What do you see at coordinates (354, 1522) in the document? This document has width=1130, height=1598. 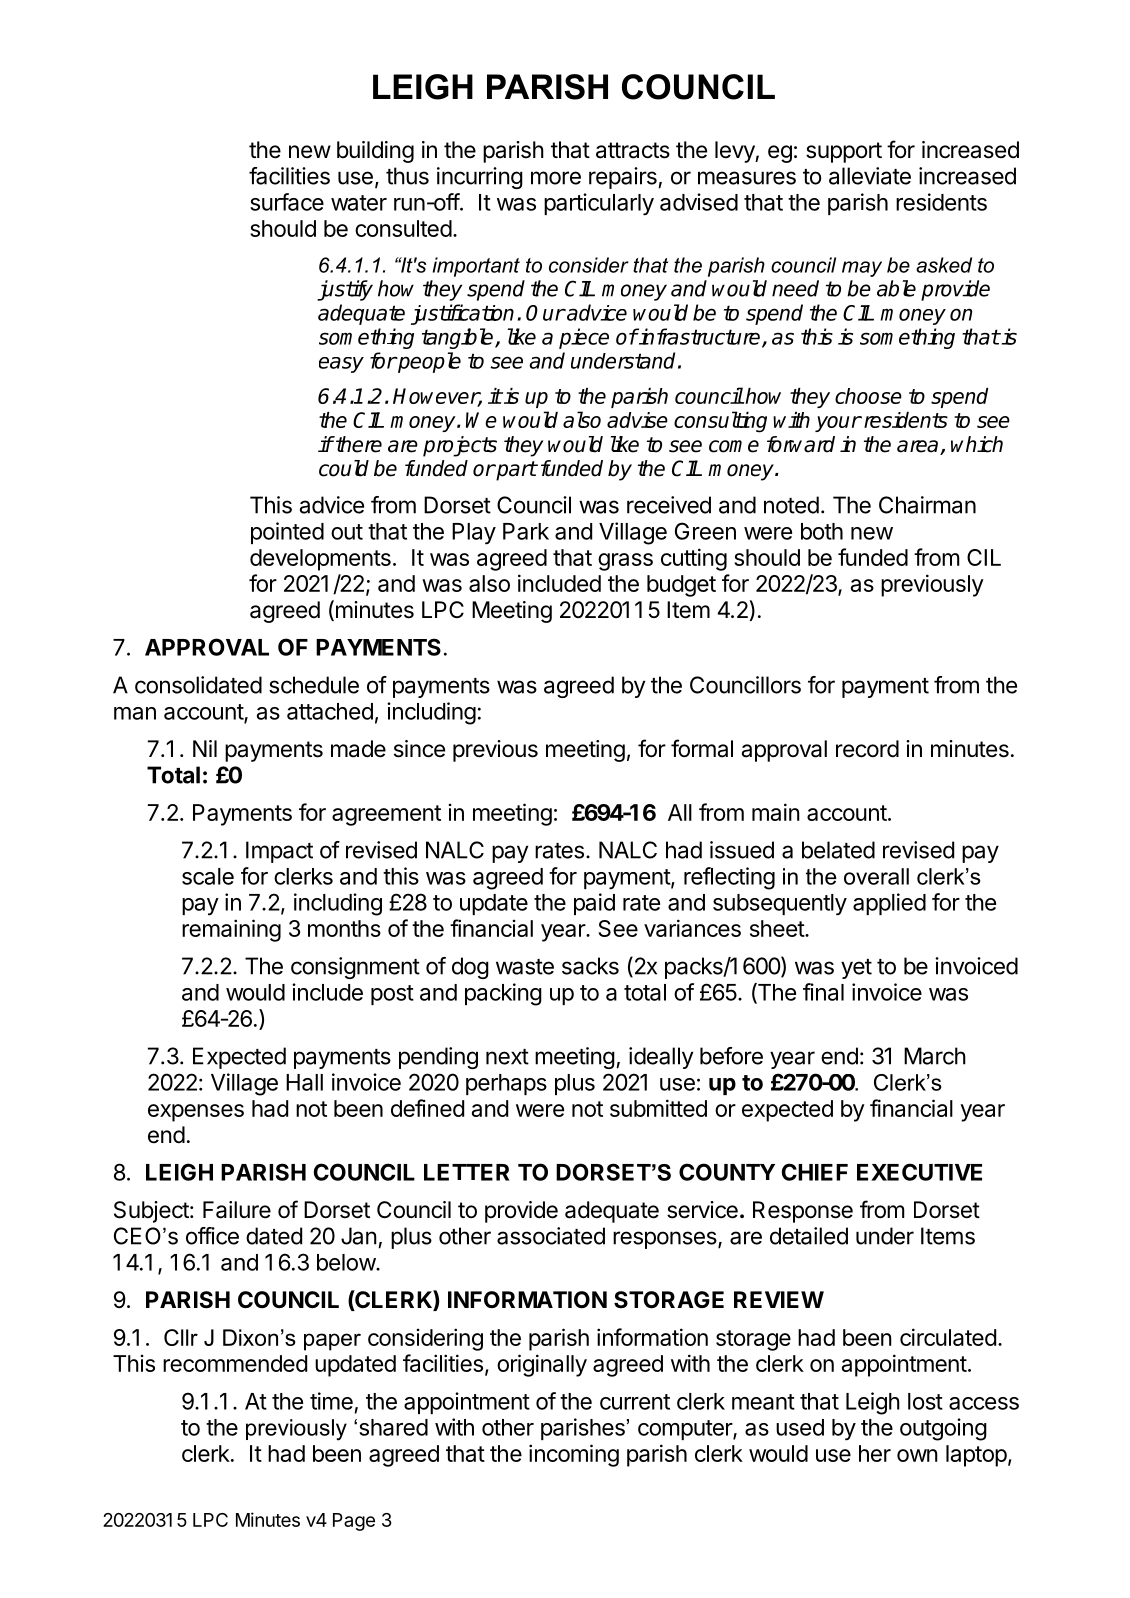 I see `Page` at bounding box center [354, 1522].
